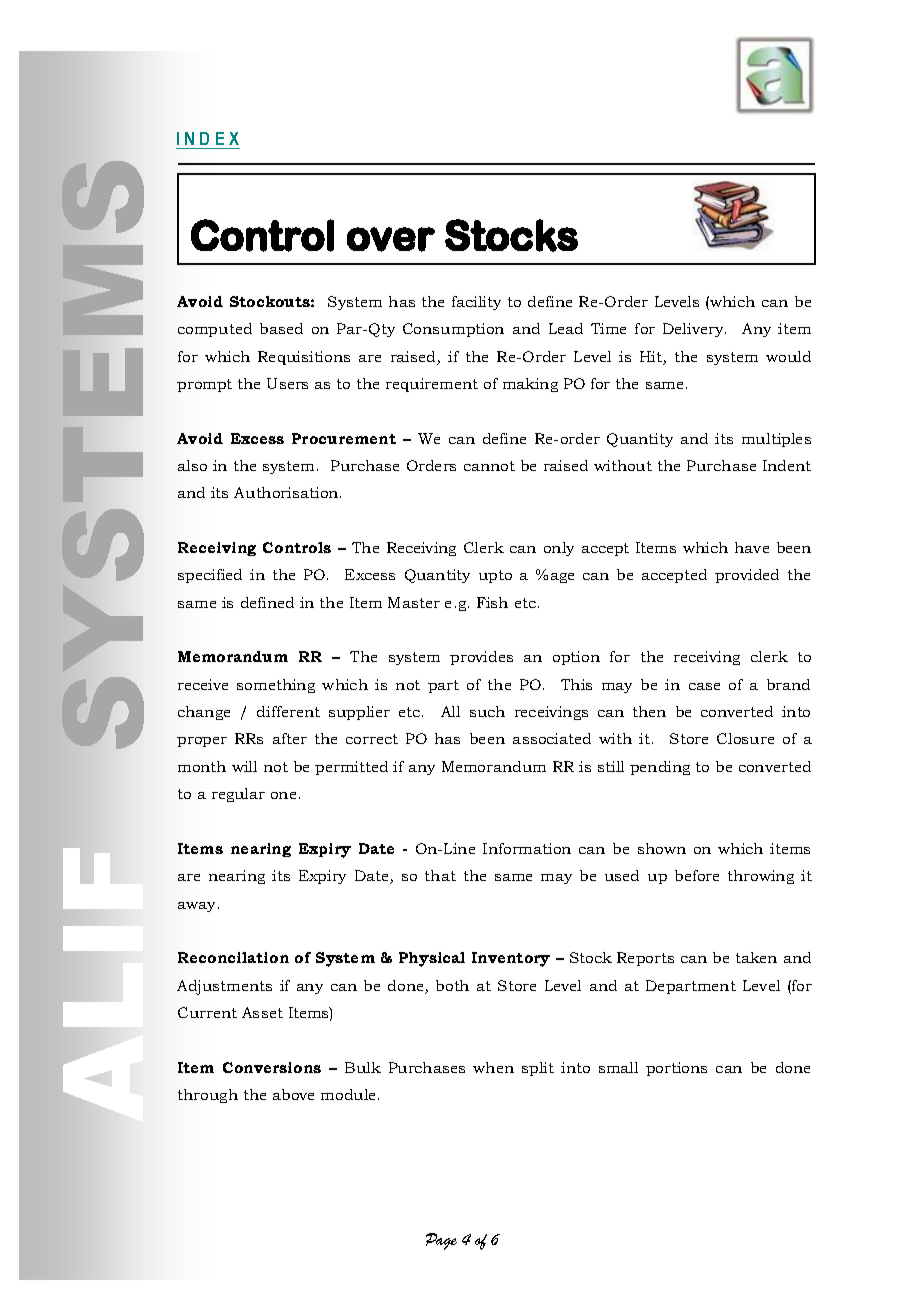 The image size is (924, 1307). What do you see at coordinates (676, 1069) in the screenshot?
I see `portions` at bounding box center [676, 1069].
